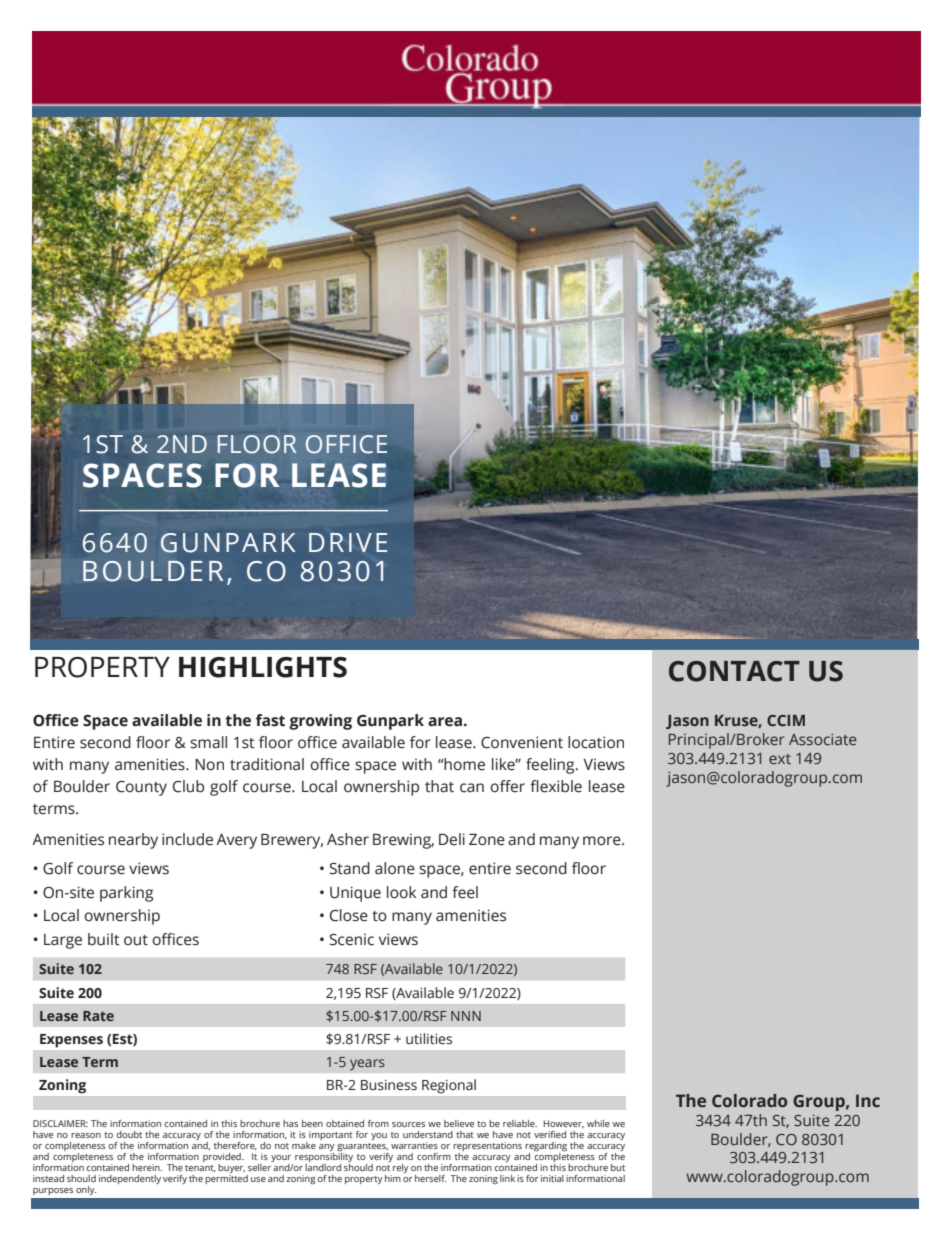 The width and height of the screenshot is (952, 1233). What do you see at coordinates (147, 1167) in the screenshot?
I see `herein` at bounding box center [147, 1167].
